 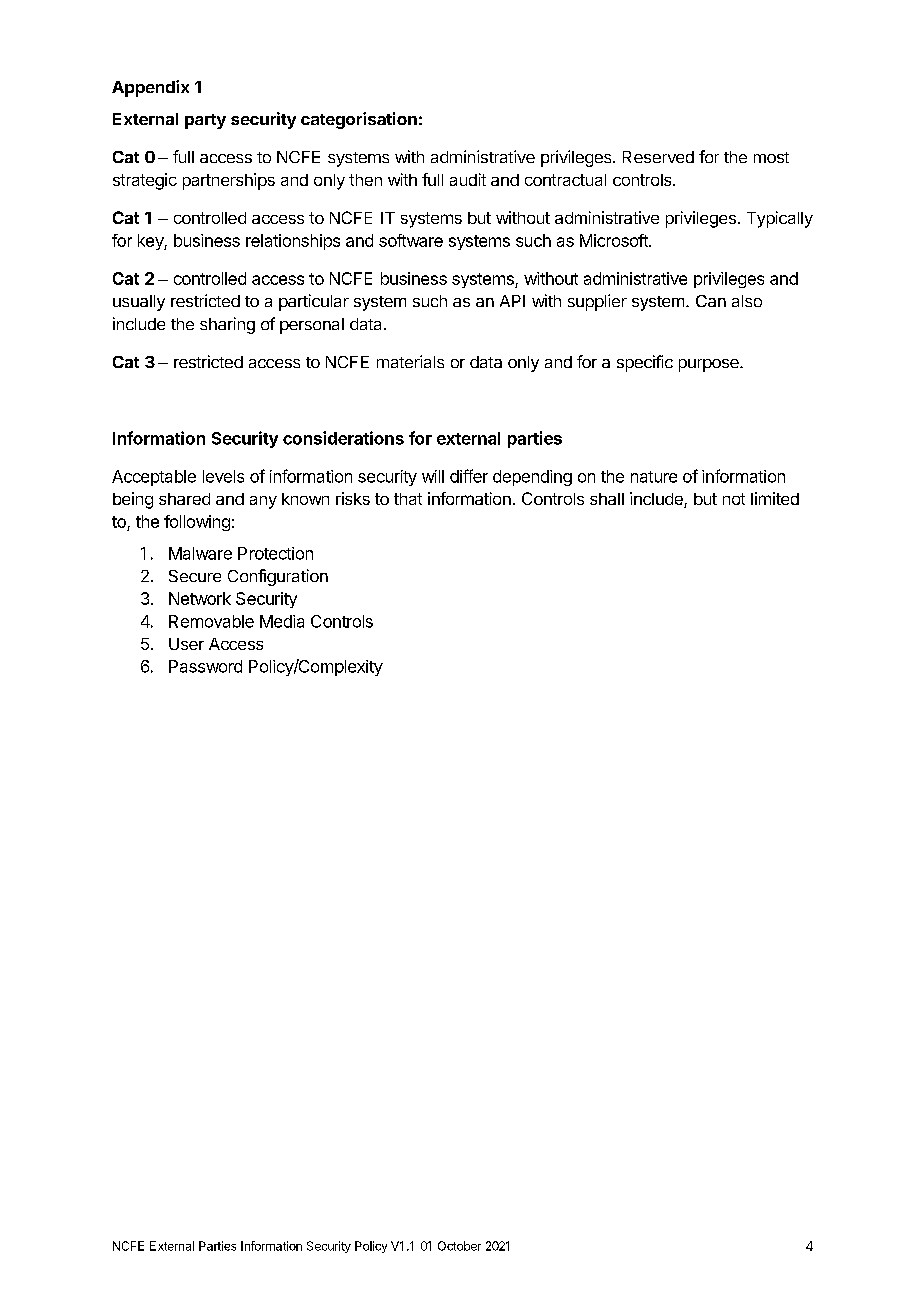 I want to click on User, so click(x=186, y=644).
